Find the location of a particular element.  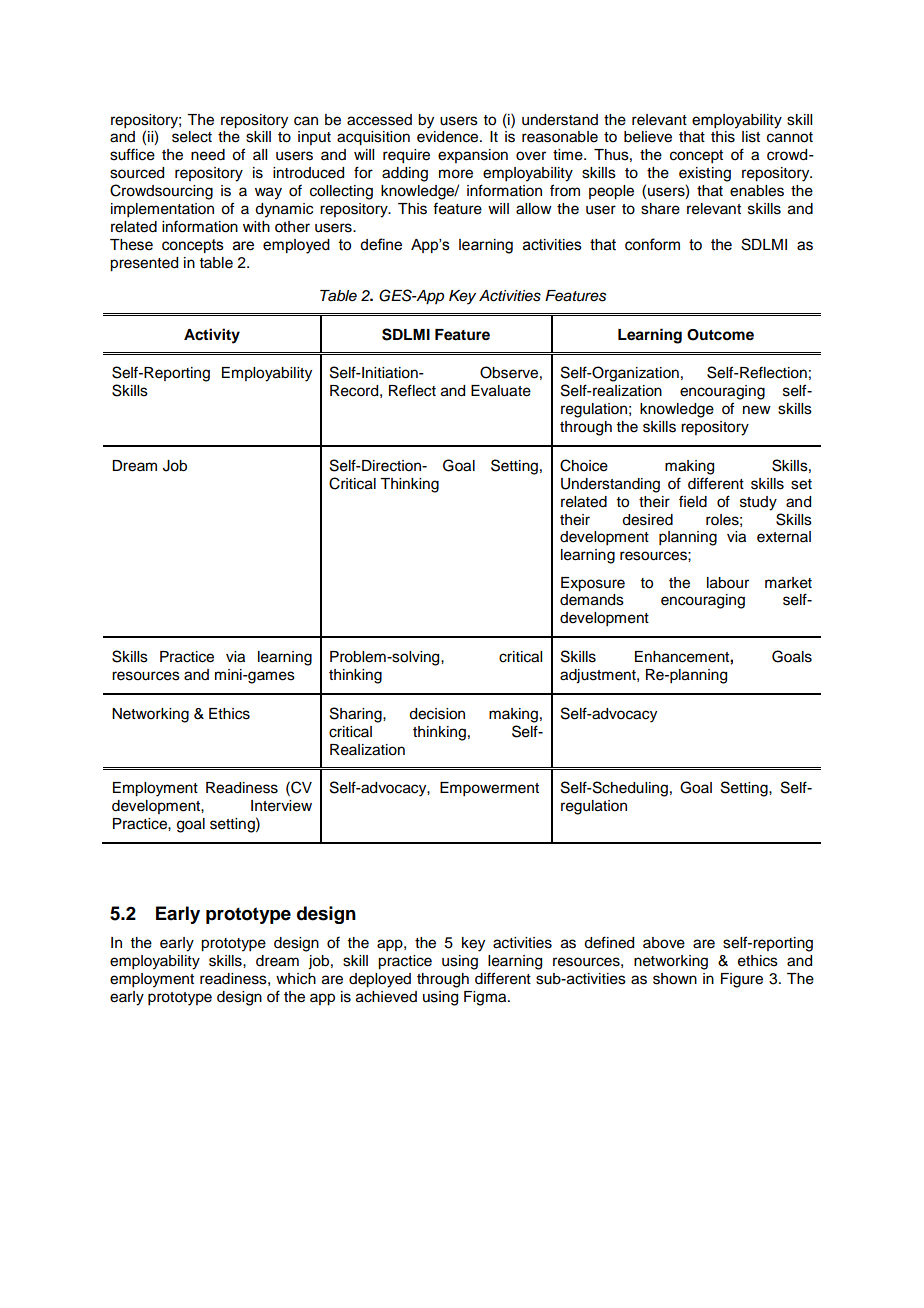

Sharing is located at coordinates (357, 715).
